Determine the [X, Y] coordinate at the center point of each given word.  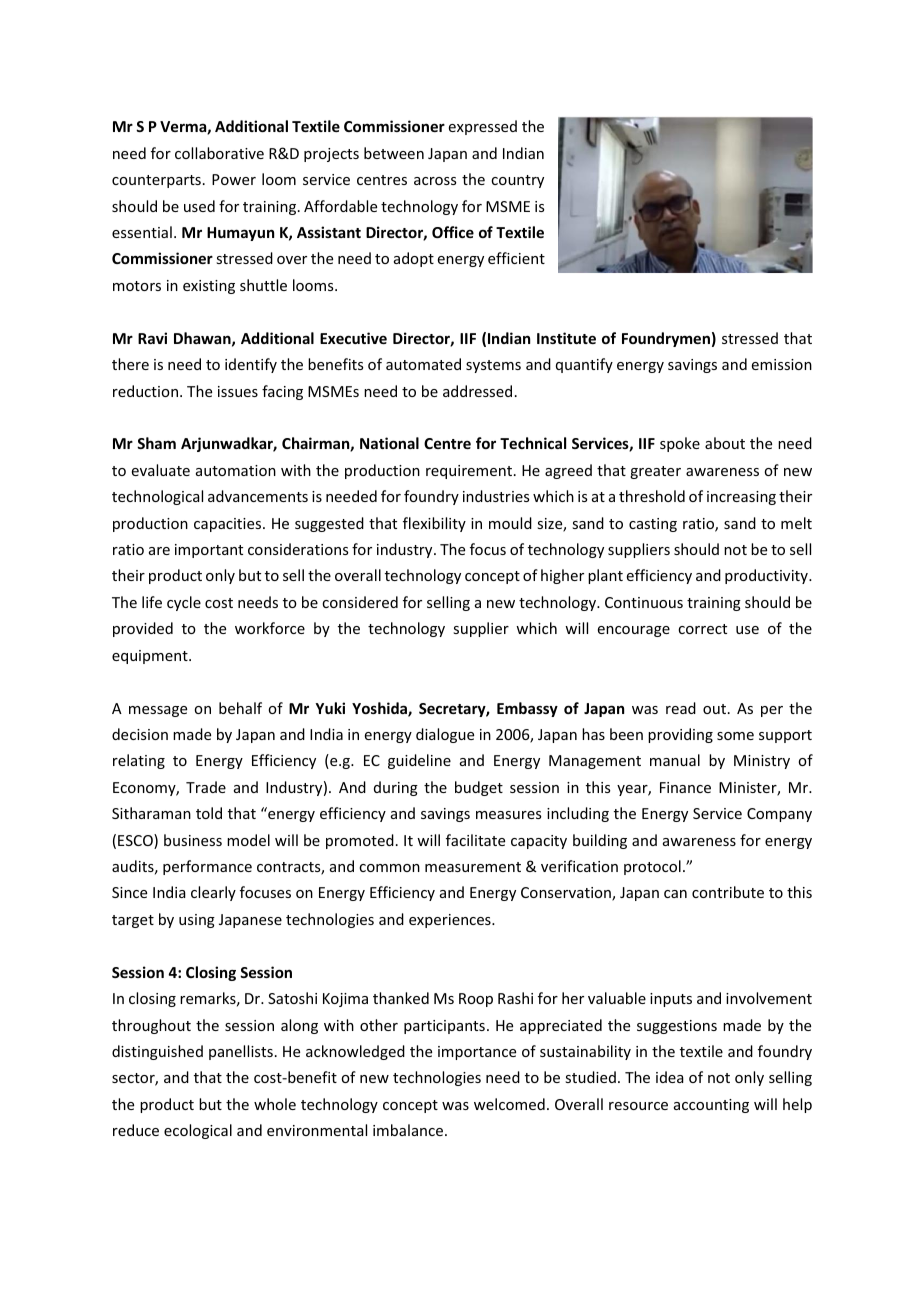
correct [702, 629]
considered [360, 602]
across [435, 181]
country [517, 181]
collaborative [219, 153]
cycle [184, 603]
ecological [198, 1131]
